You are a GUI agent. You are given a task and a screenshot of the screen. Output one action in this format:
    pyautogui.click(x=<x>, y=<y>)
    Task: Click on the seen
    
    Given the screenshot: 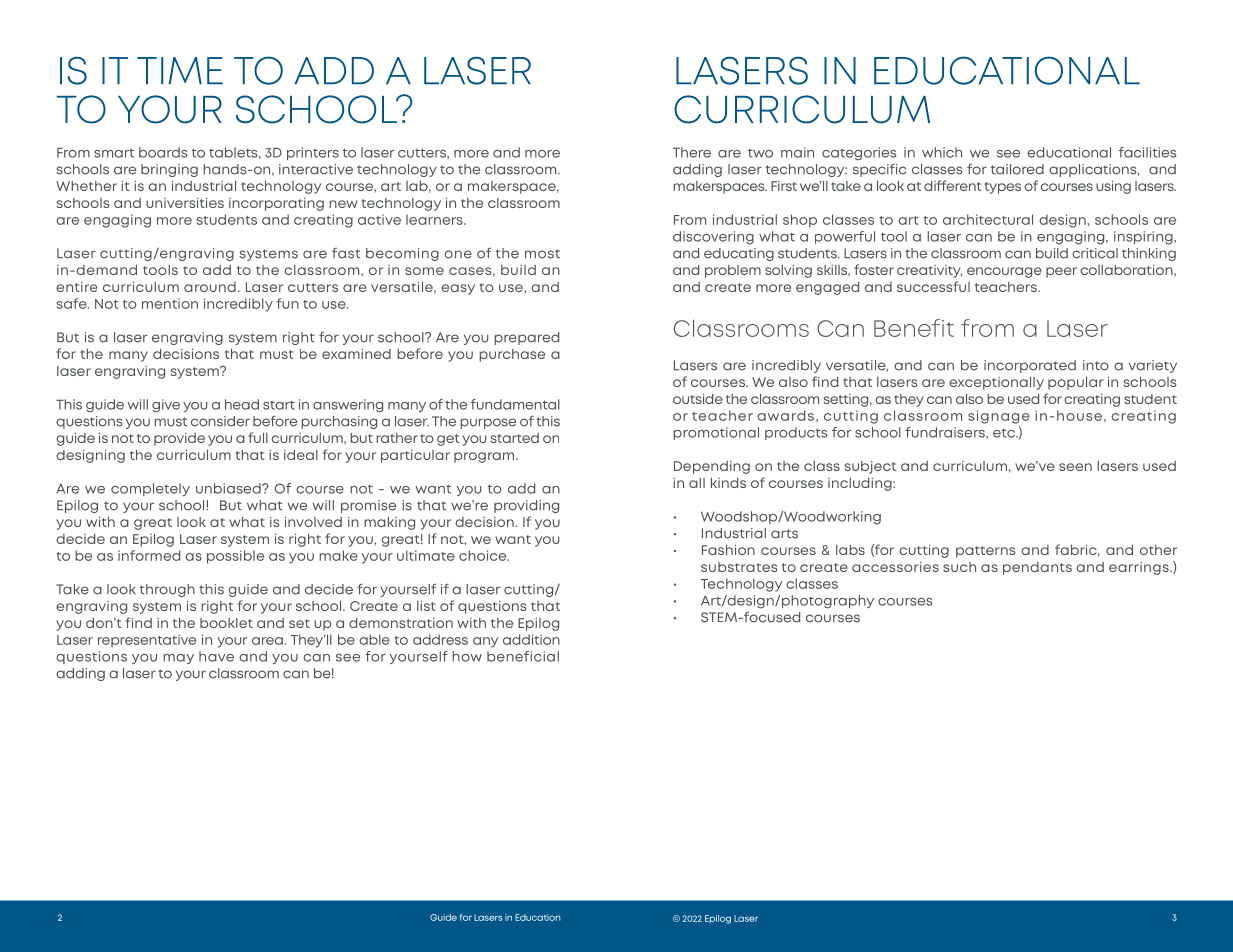 What is the action you would take?
    pyautogui.click(x=1075, y=467)
